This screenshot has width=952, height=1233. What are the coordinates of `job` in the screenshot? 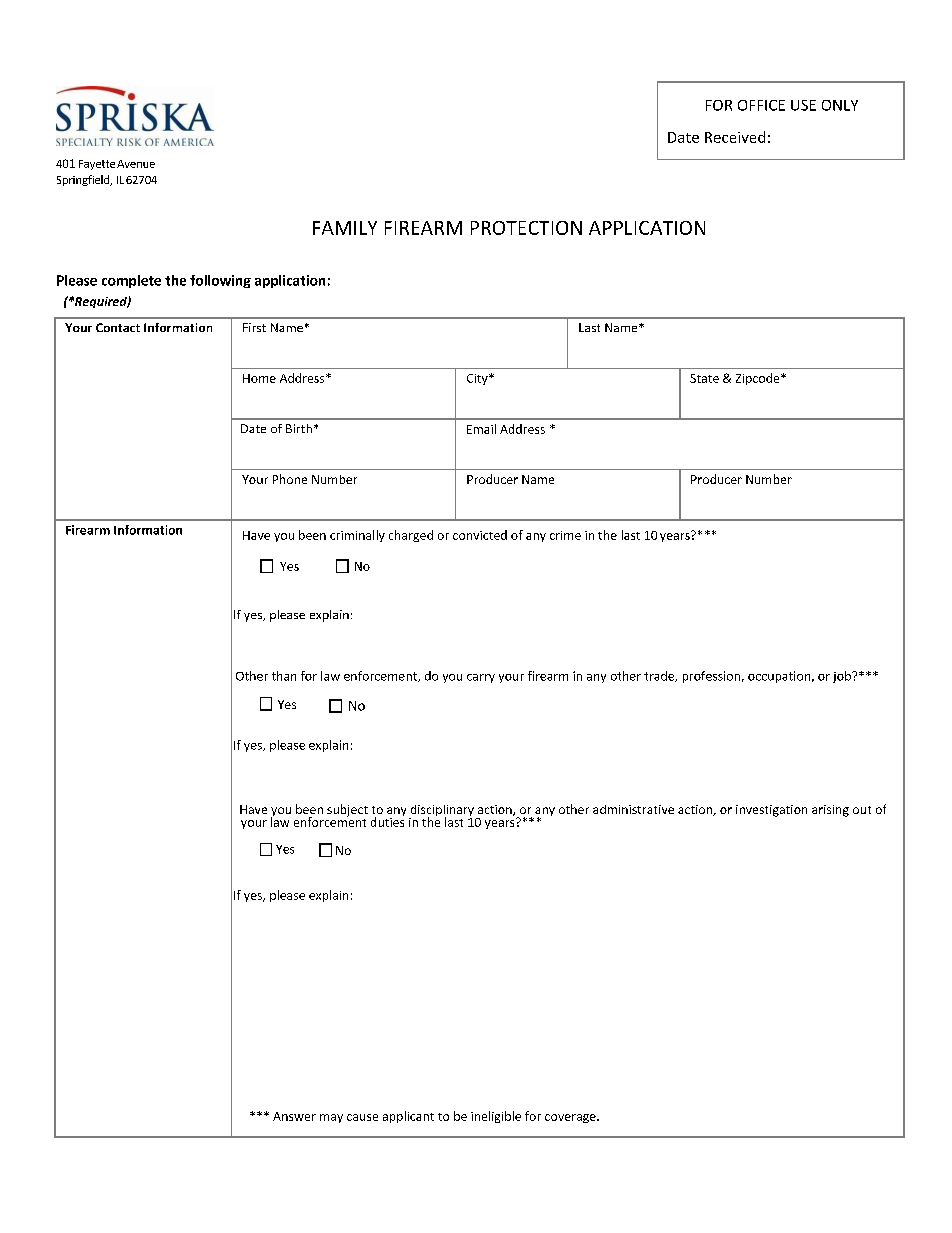 It's located at (843, 677).
